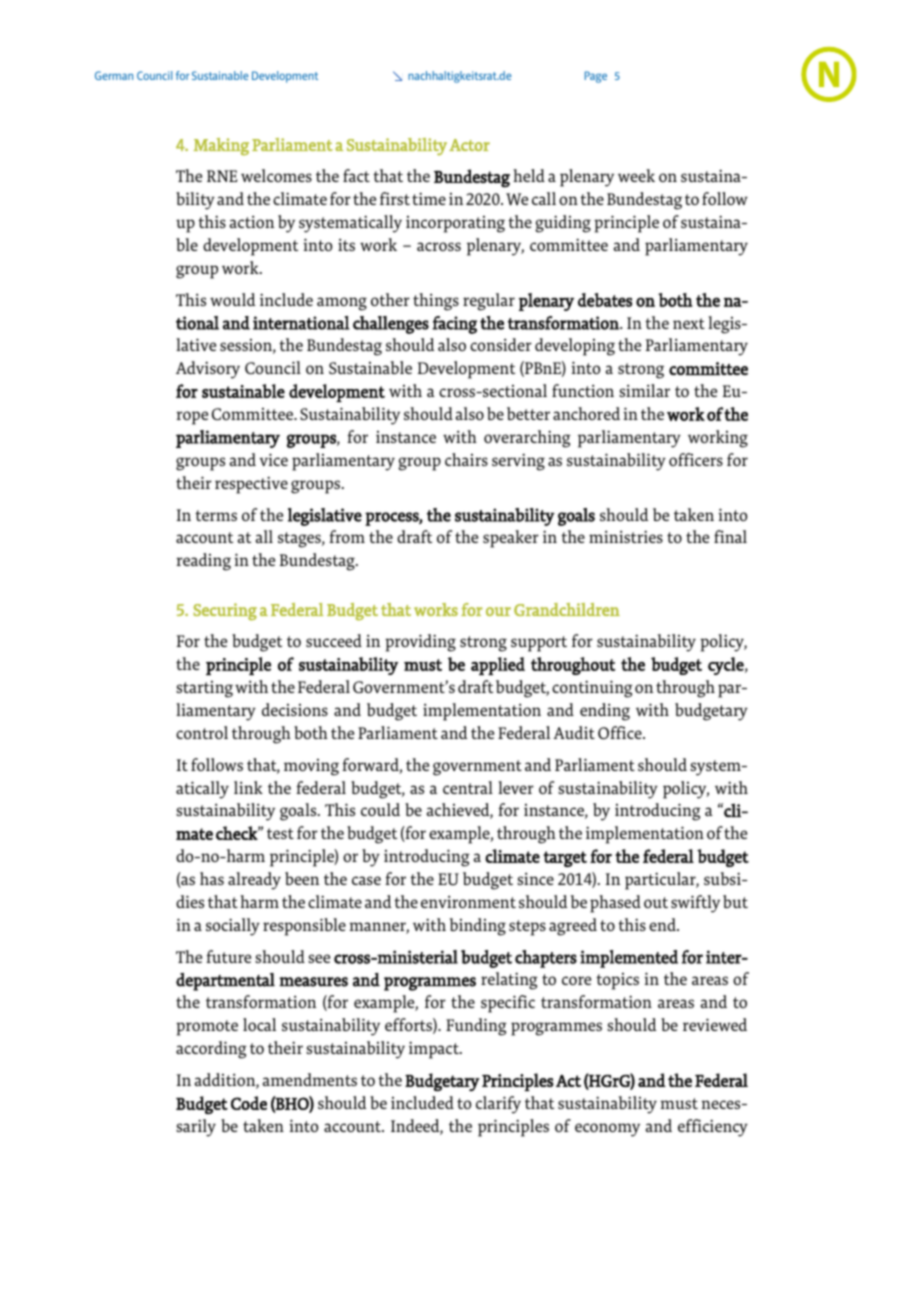  What do you see at coordinates (221, 147) in the screenshot?
I see `Making` at bounding box center [221, 147].
